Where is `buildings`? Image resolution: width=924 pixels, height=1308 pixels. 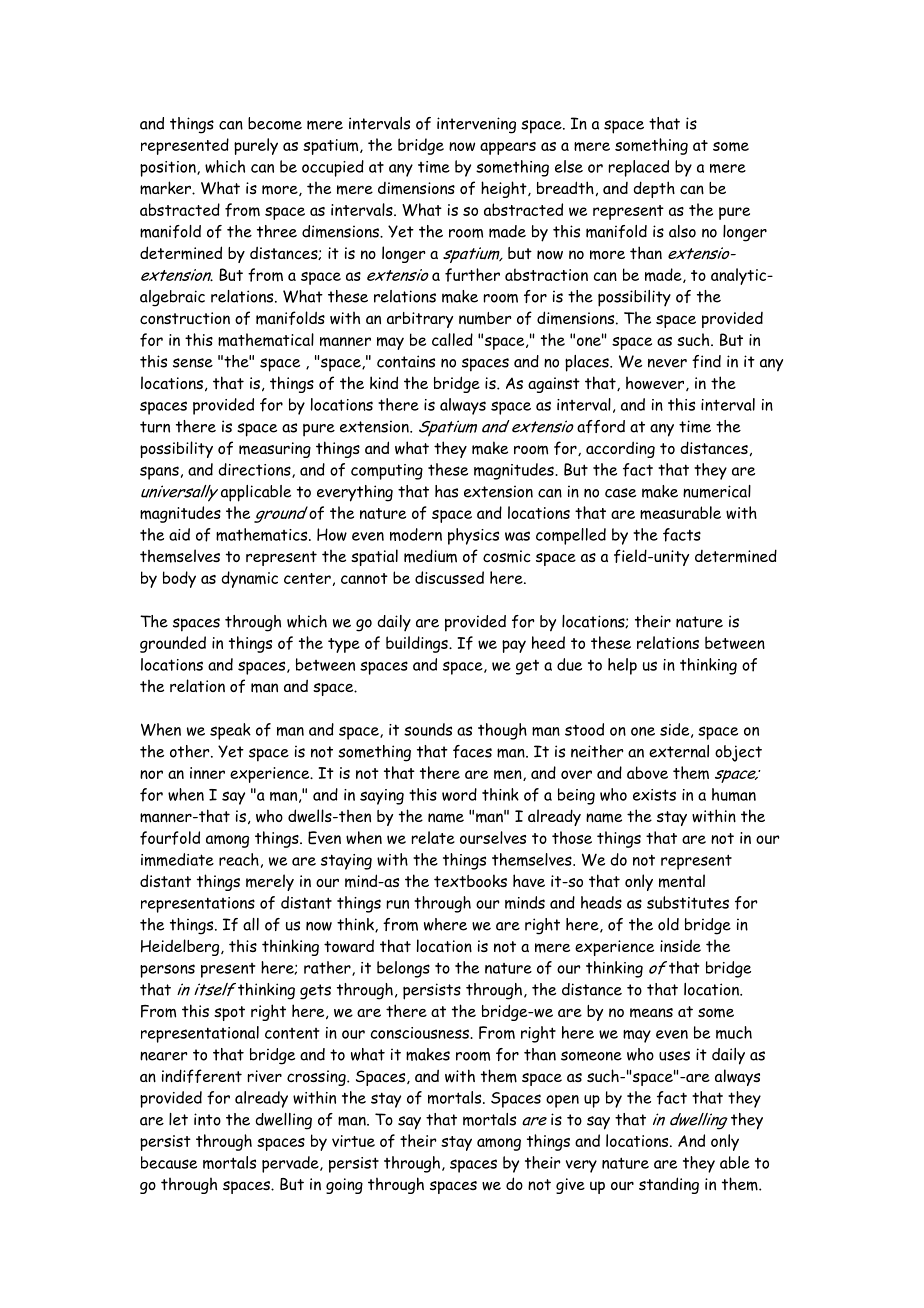 buildings is located at coordinates (418, 644).
